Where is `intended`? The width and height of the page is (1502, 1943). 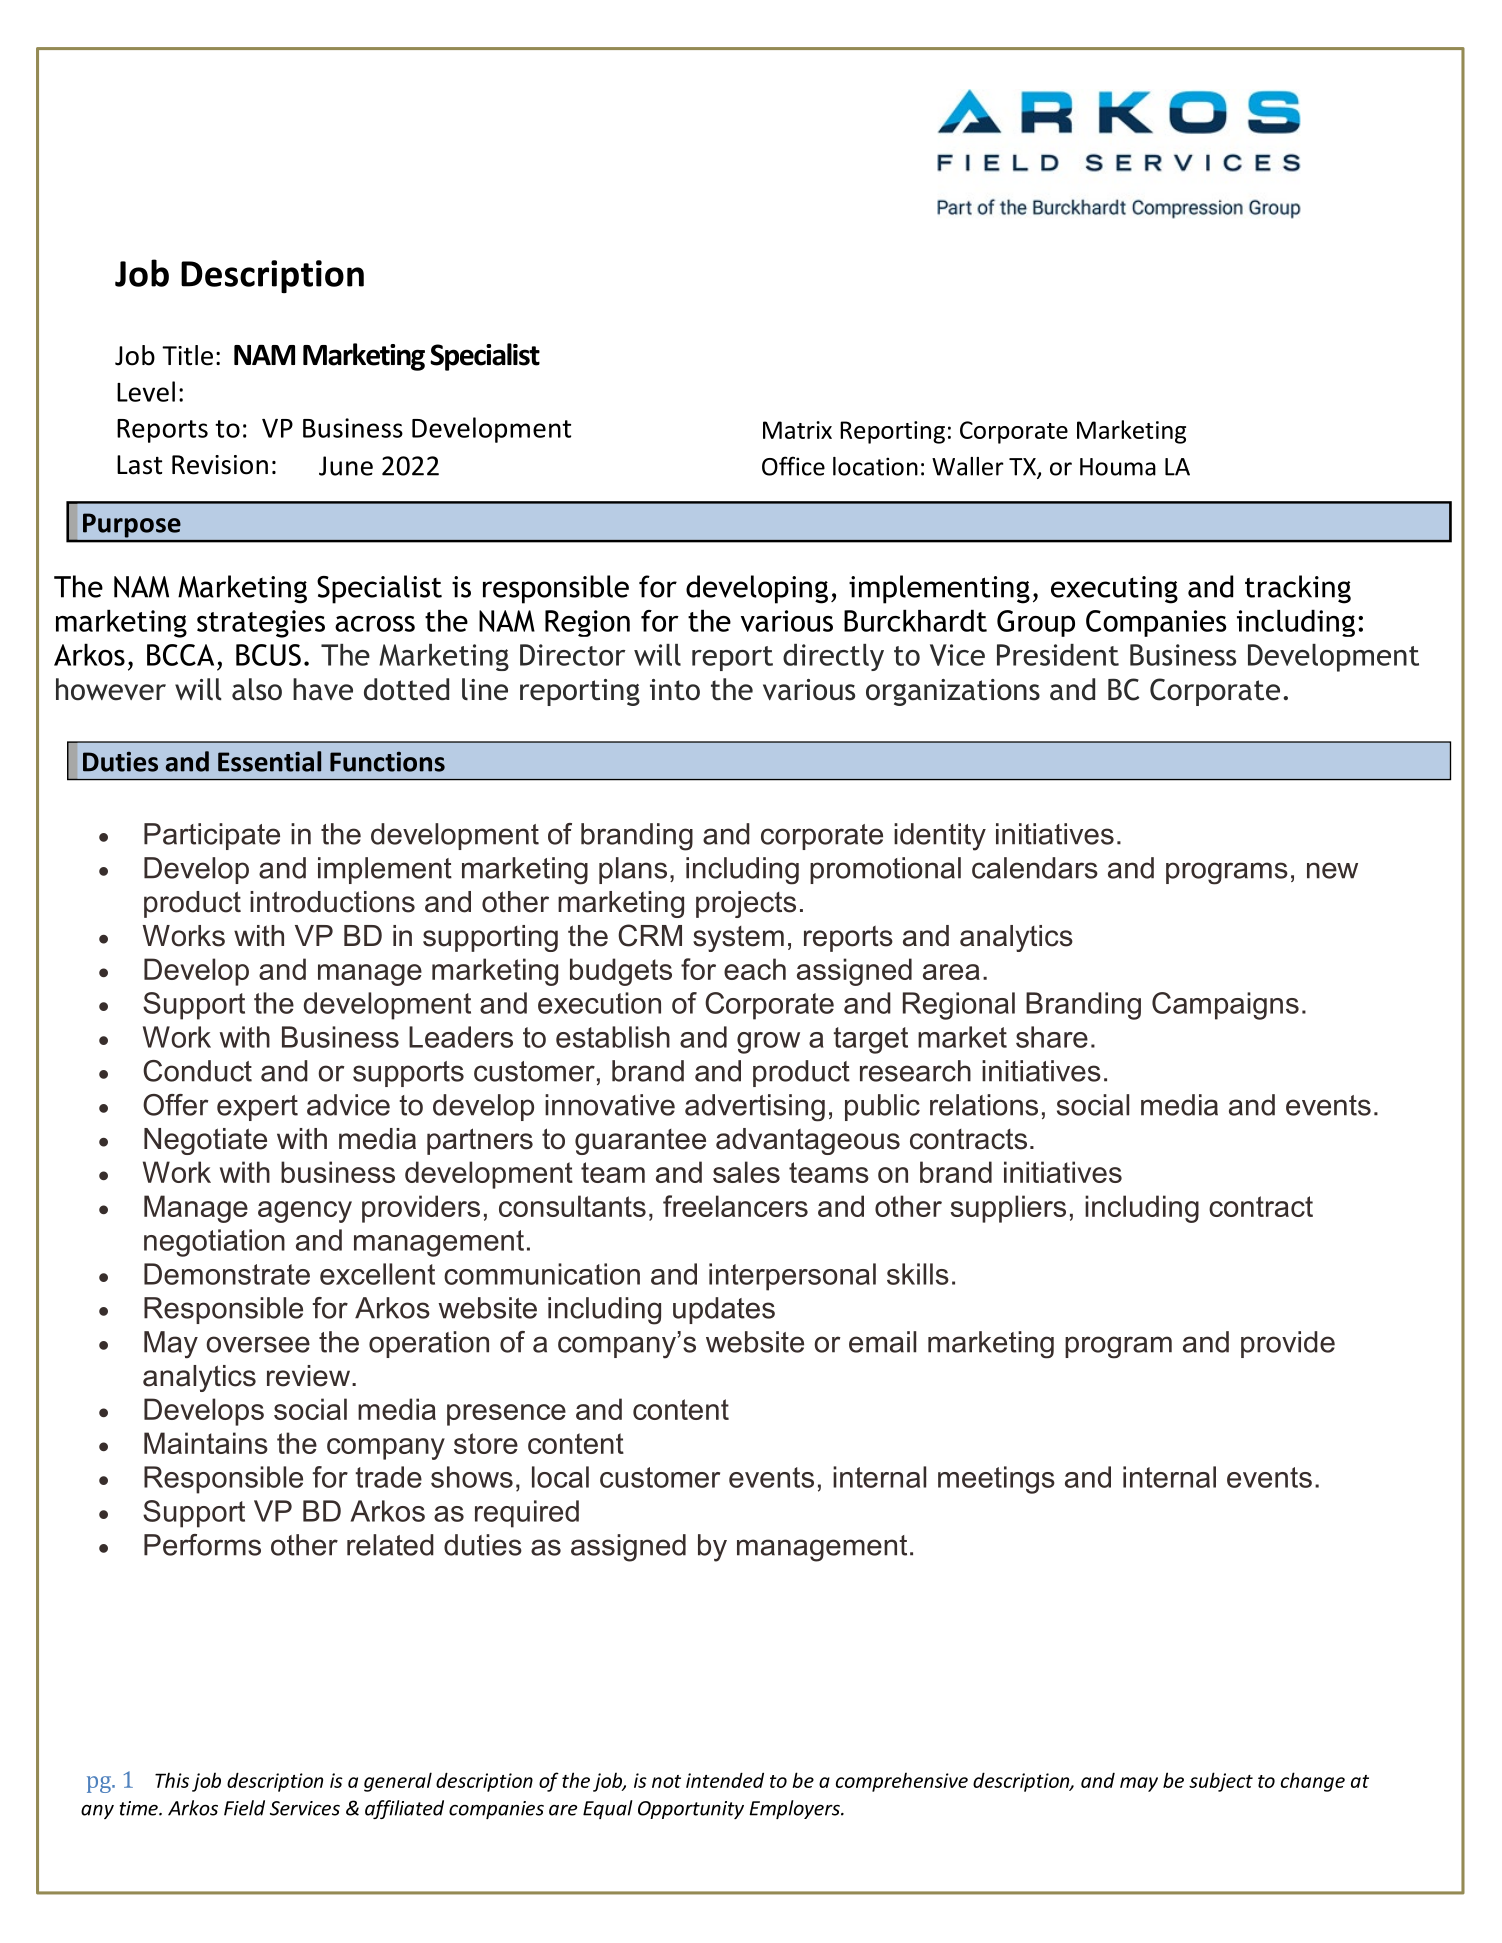 intended is located at coordinates (725, 1780).
